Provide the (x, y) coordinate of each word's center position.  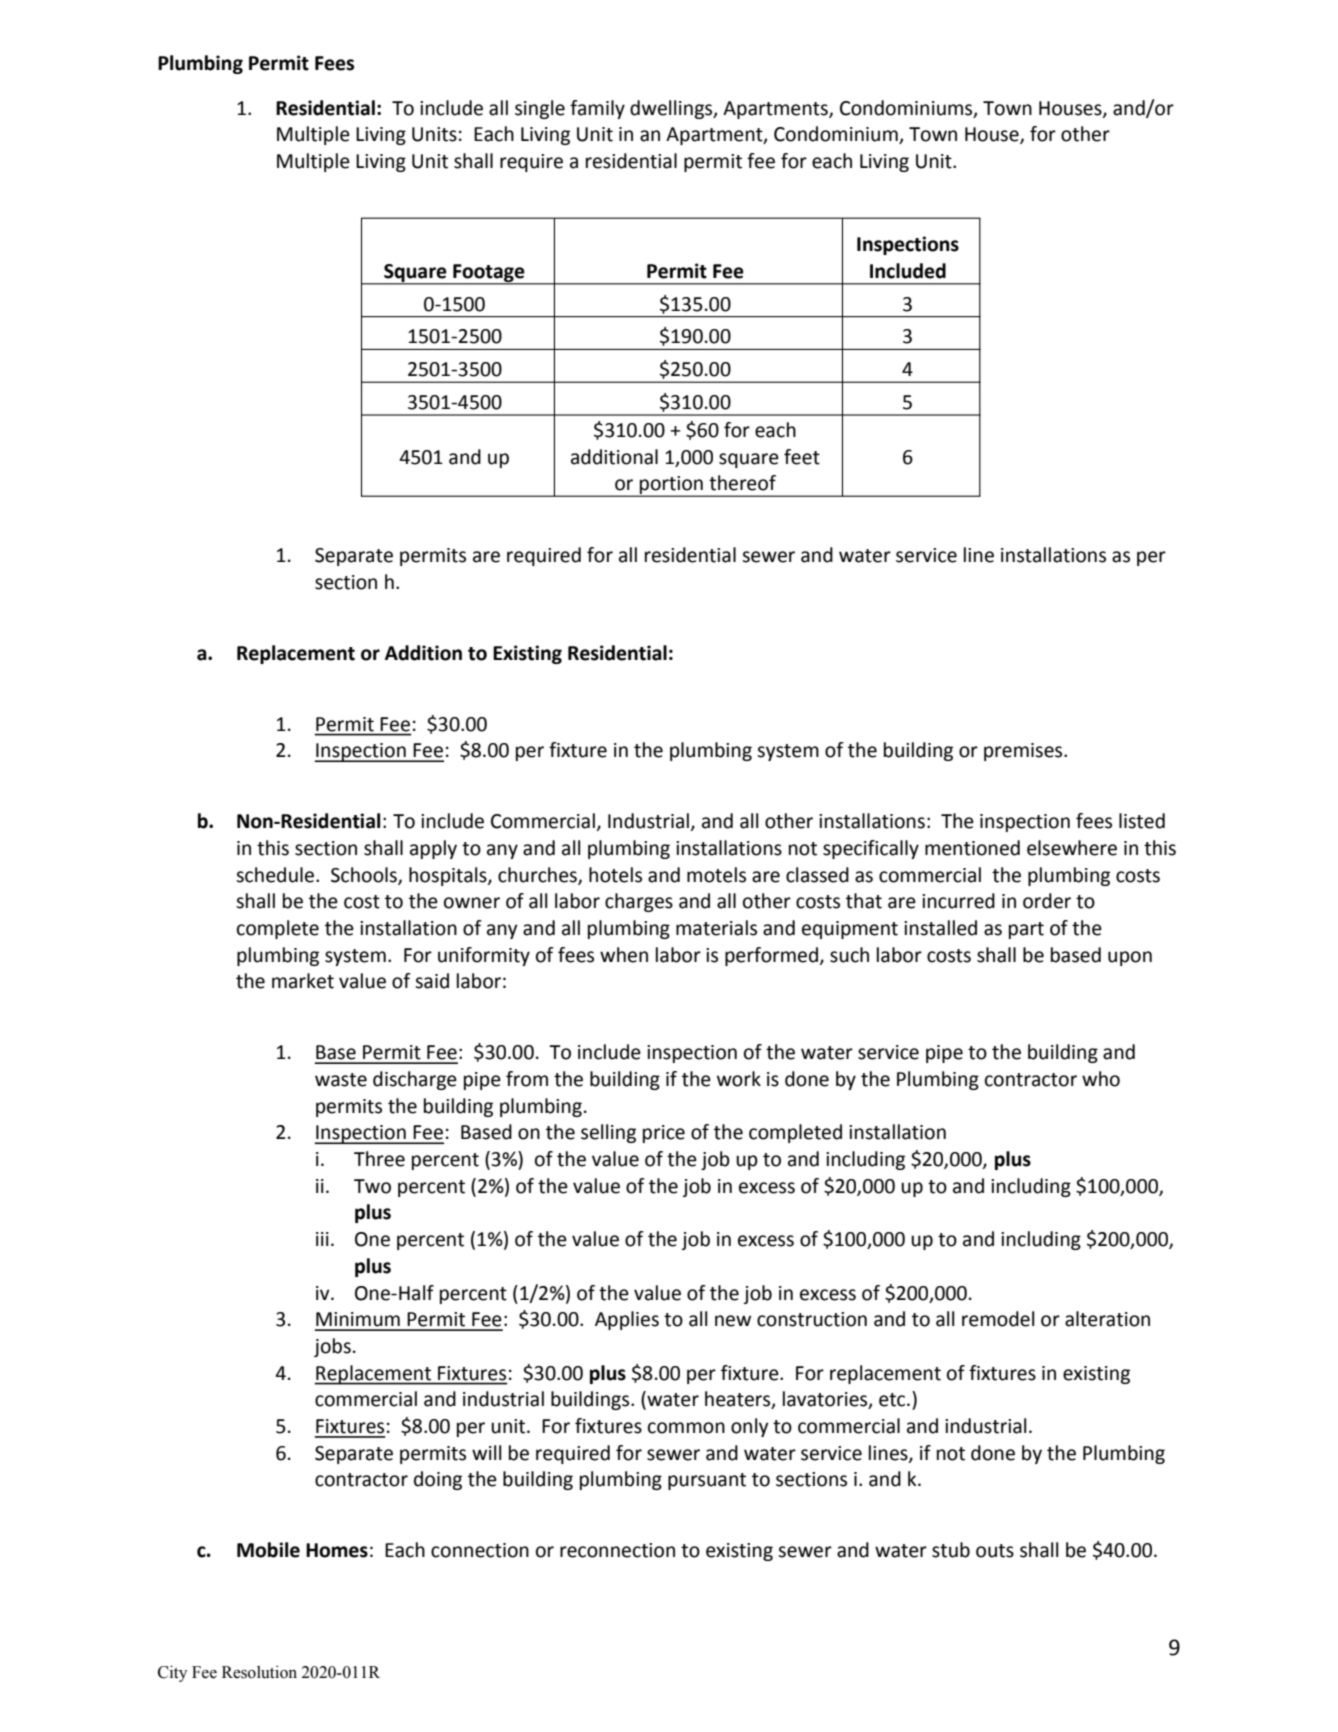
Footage (489, 274)
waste (341, 1080)
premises (1024, 752)
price (664, 1134)
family (597, 109)
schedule (276, 875)
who (1101, 1079)
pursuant (707, 1481)
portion (671, 486)
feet (802, 457)
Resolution (259, 1672)
